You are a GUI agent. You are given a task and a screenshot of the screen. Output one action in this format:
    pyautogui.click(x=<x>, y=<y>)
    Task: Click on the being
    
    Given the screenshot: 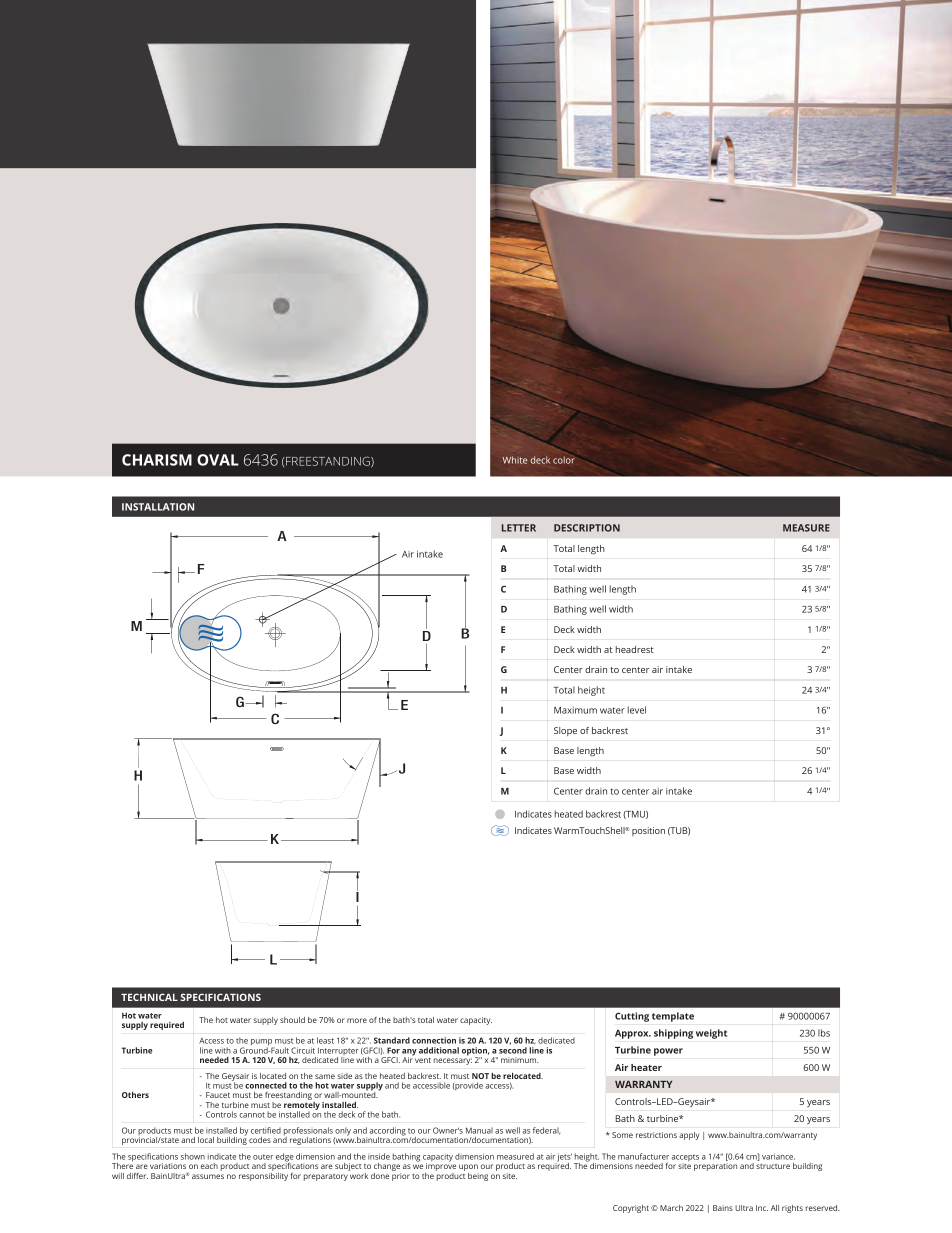 What is the action you would take?
    pyautogui.click(x=478, y=1177)
